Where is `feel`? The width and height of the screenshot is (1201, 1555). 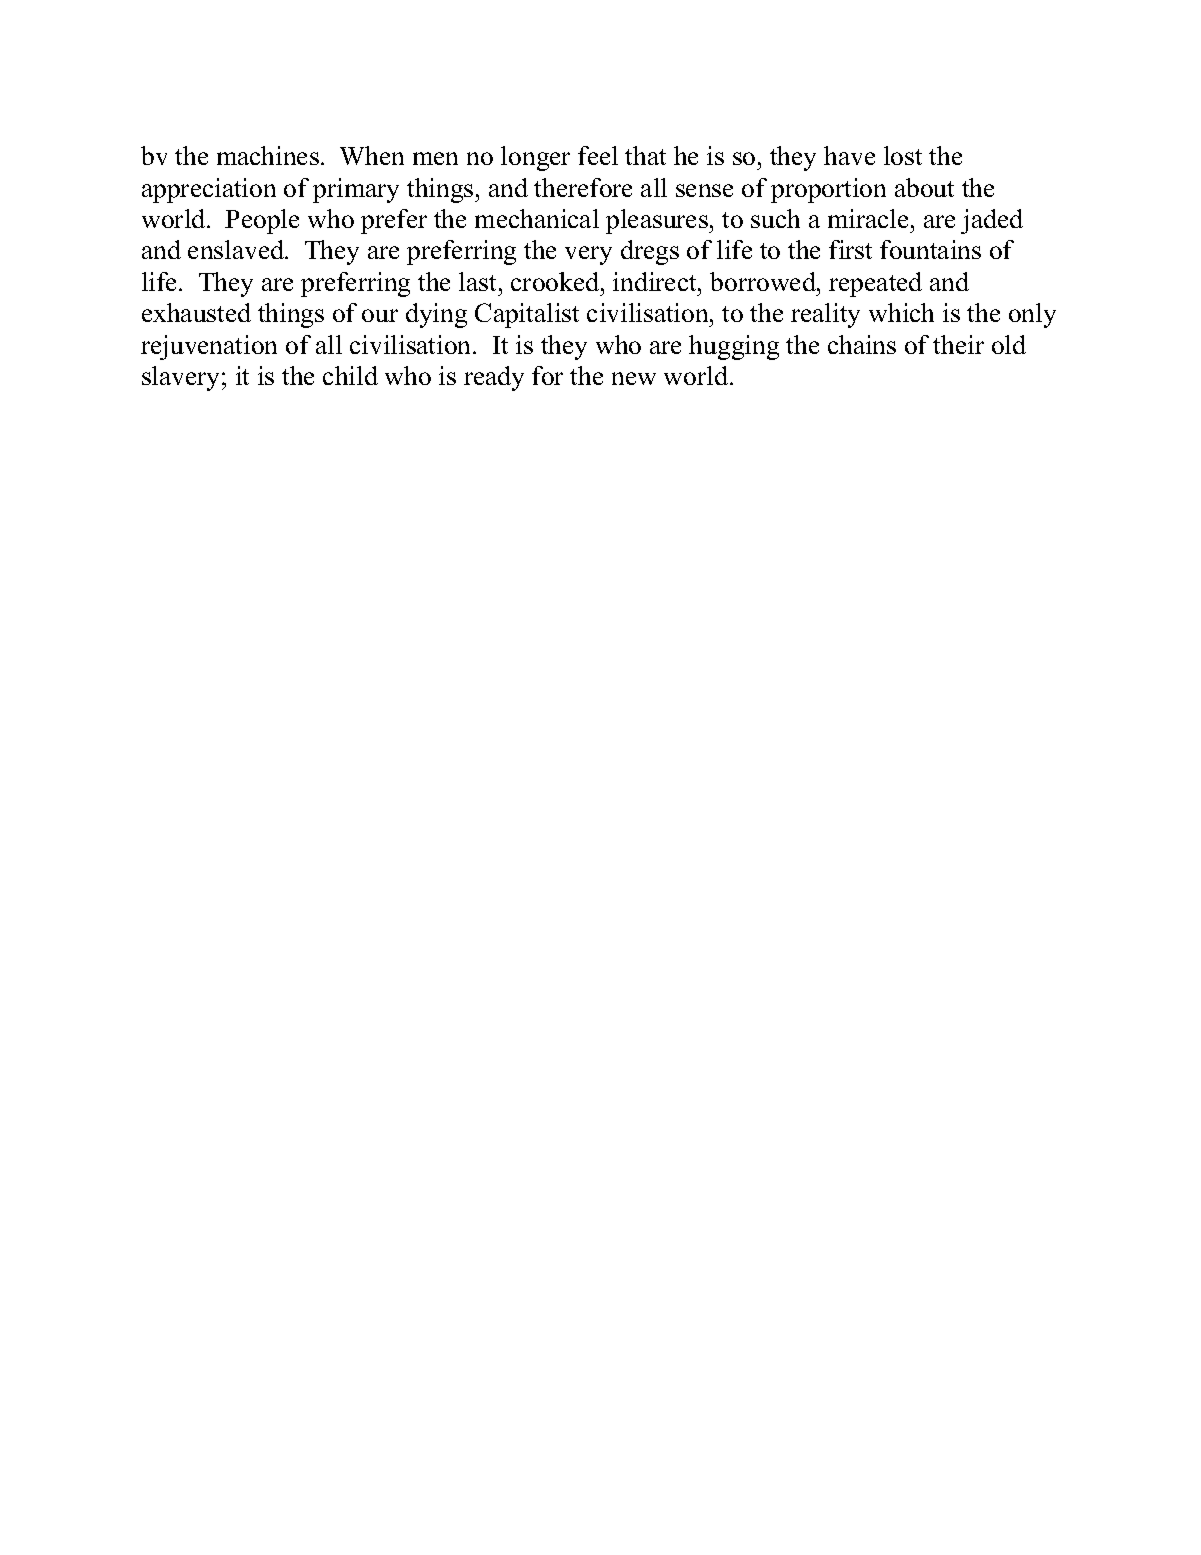 feel is located at coordinates (598, 155).
